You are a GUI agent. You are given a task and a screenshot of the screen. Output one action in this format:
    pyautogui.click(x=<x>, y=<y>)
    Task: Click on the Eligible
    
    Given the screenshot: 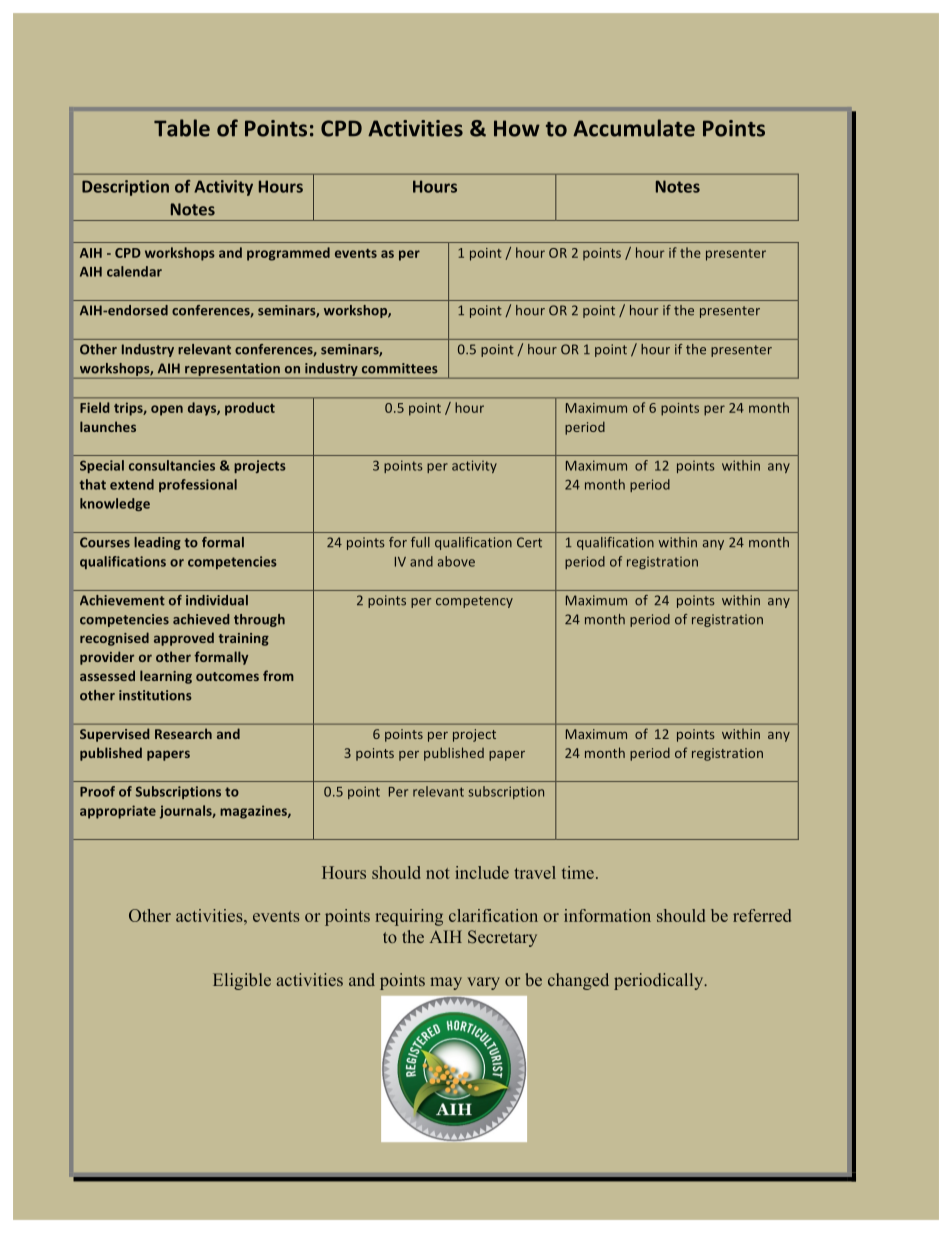 What is the action you would take?
    pyautogui.click(x=242, y=981)
